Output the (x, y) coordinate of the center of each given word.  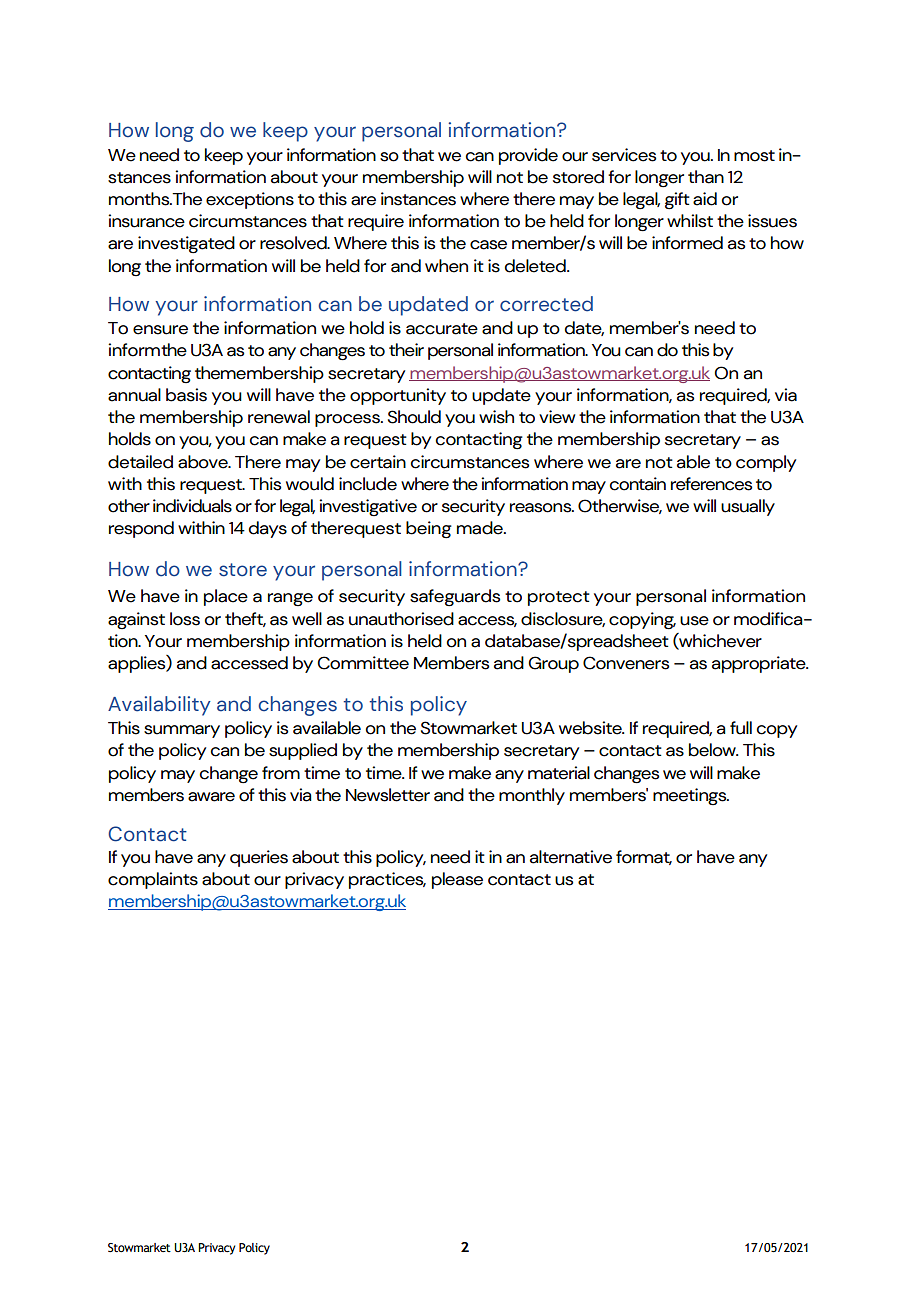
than (706, 177)
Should (414, 417)
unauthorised (401, 619)
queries (259, 858)
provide (528, 156)
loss (185, 619)
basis (186, 395)
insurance (146, 221)
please (457, 880)
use (694, 621)
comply (766, 463)
